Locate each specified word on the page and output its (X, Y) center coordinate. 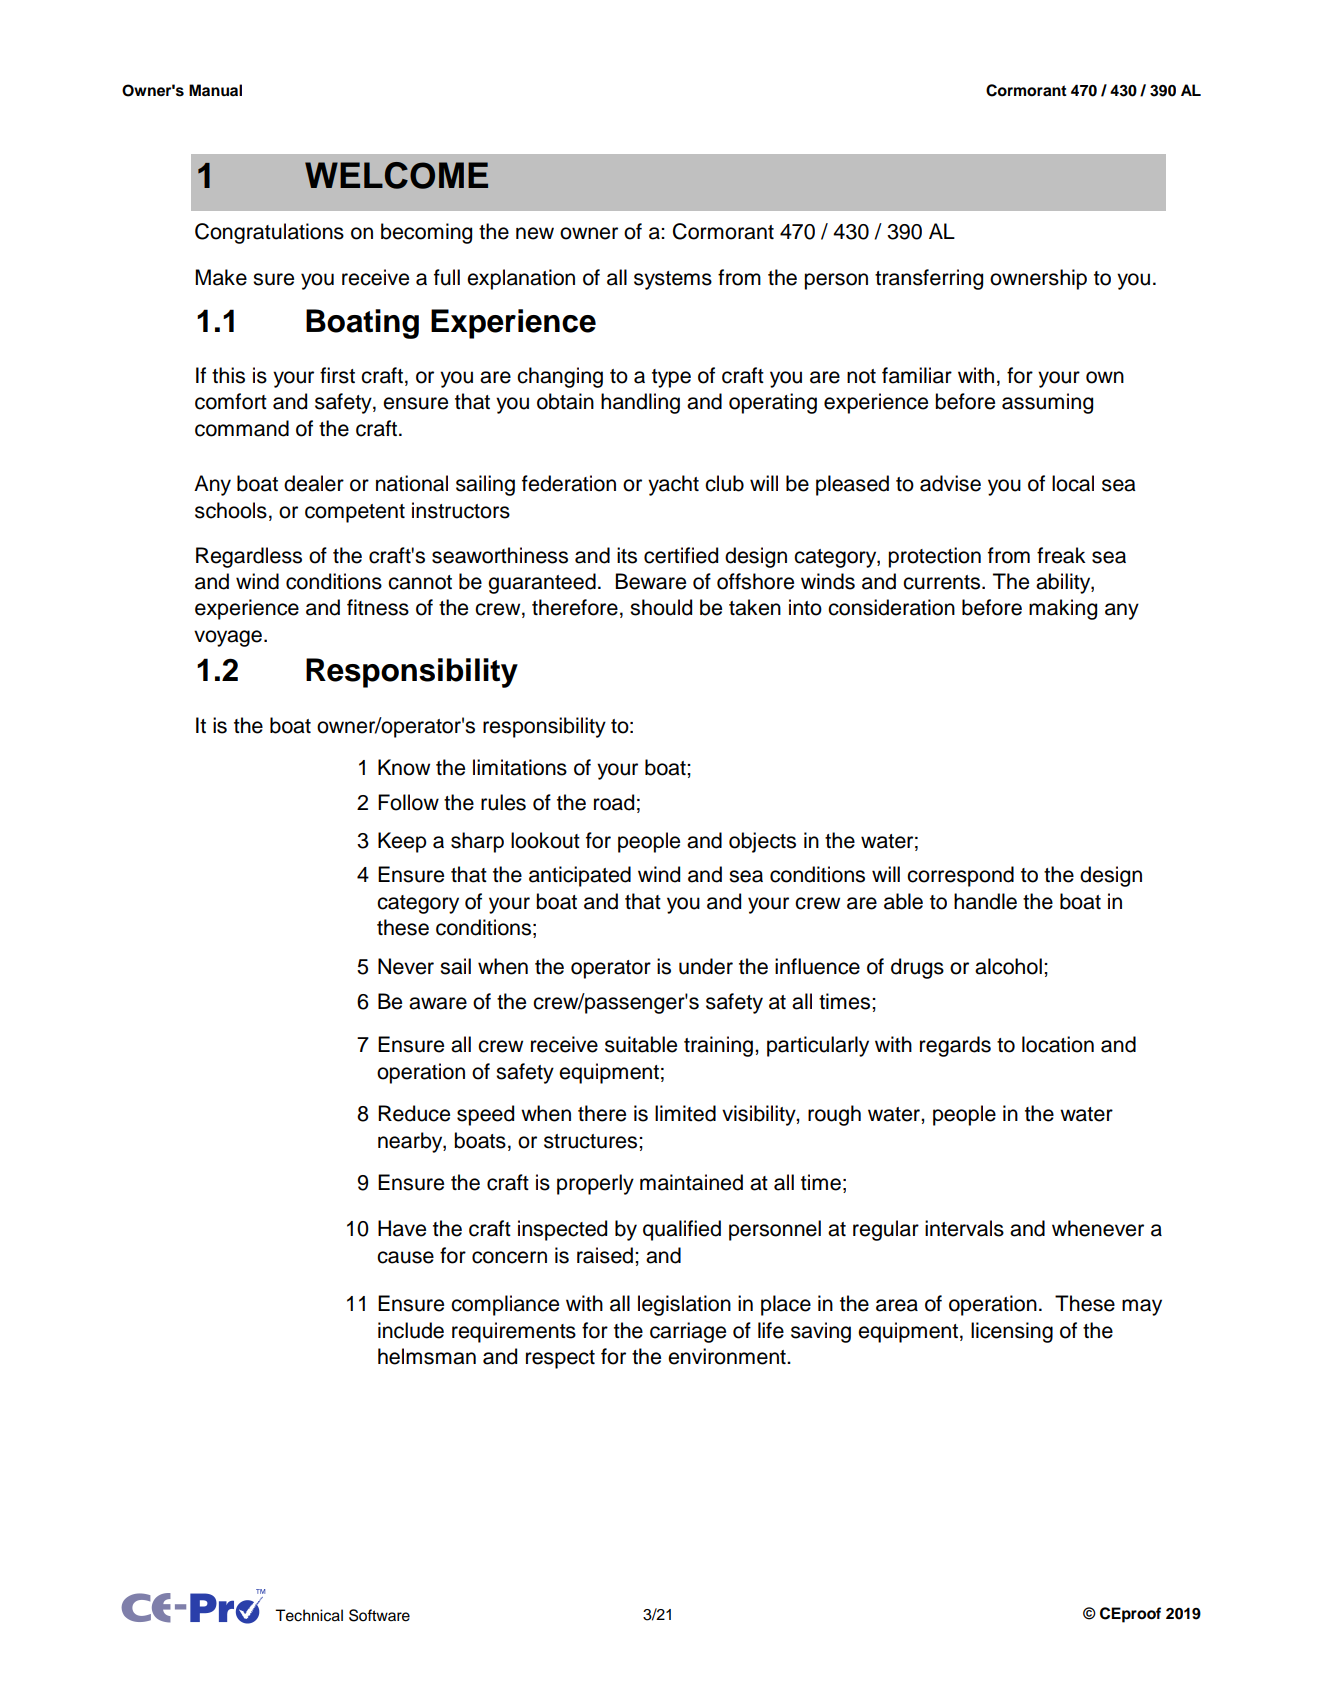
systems (673, 280)
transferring (929, 279)
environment (728, 1356)
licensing (1012, 1332)
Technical (309, 1615)
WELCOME (396, 175)
